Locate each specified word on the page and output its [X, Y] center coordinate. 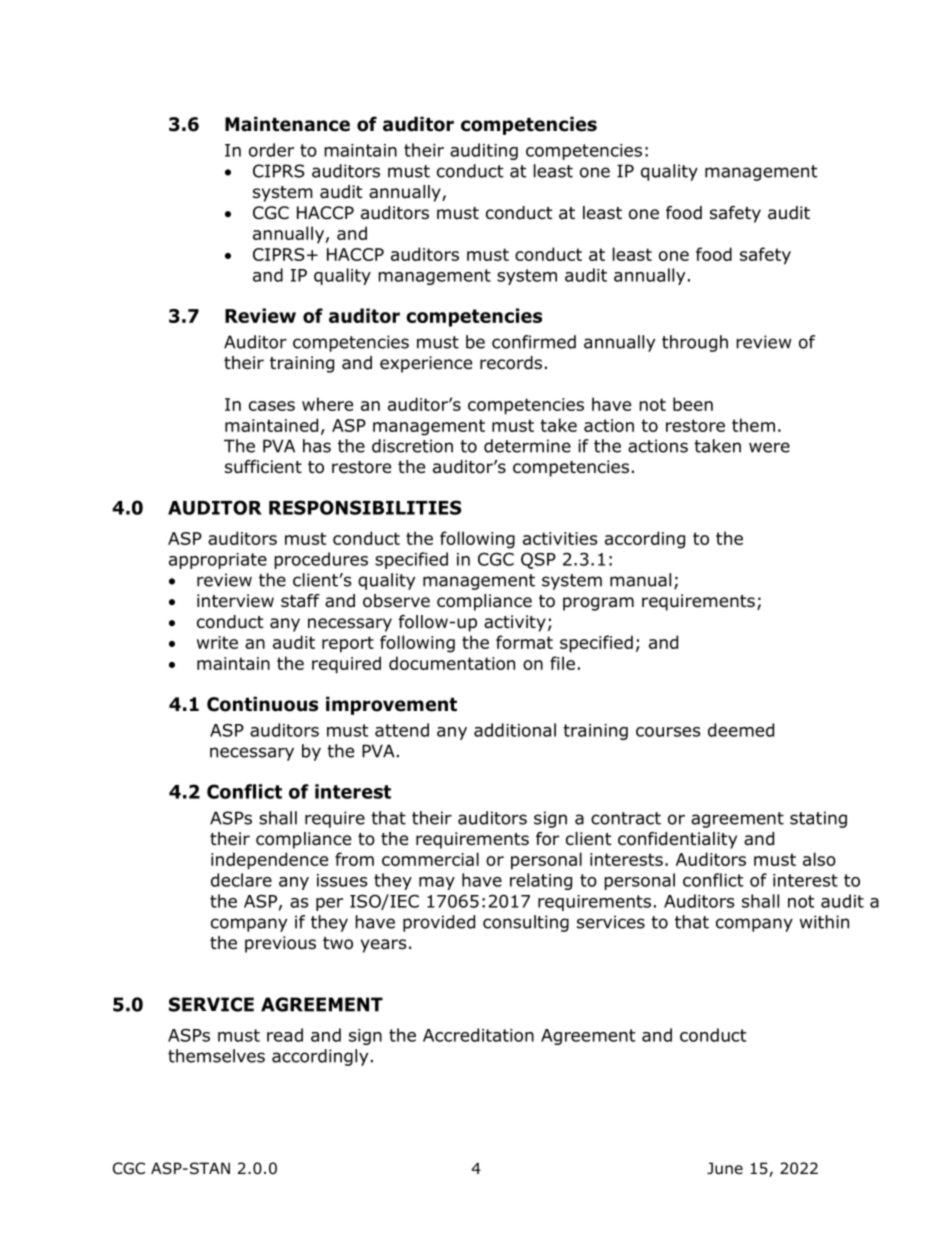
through [695, 343]
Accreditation [478, 1035]
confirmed [534, 342]
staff [300, 601]
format [524, 642]
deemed [741, 730]
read [285, 1035]
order [271, 150]
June [725, 1168]
